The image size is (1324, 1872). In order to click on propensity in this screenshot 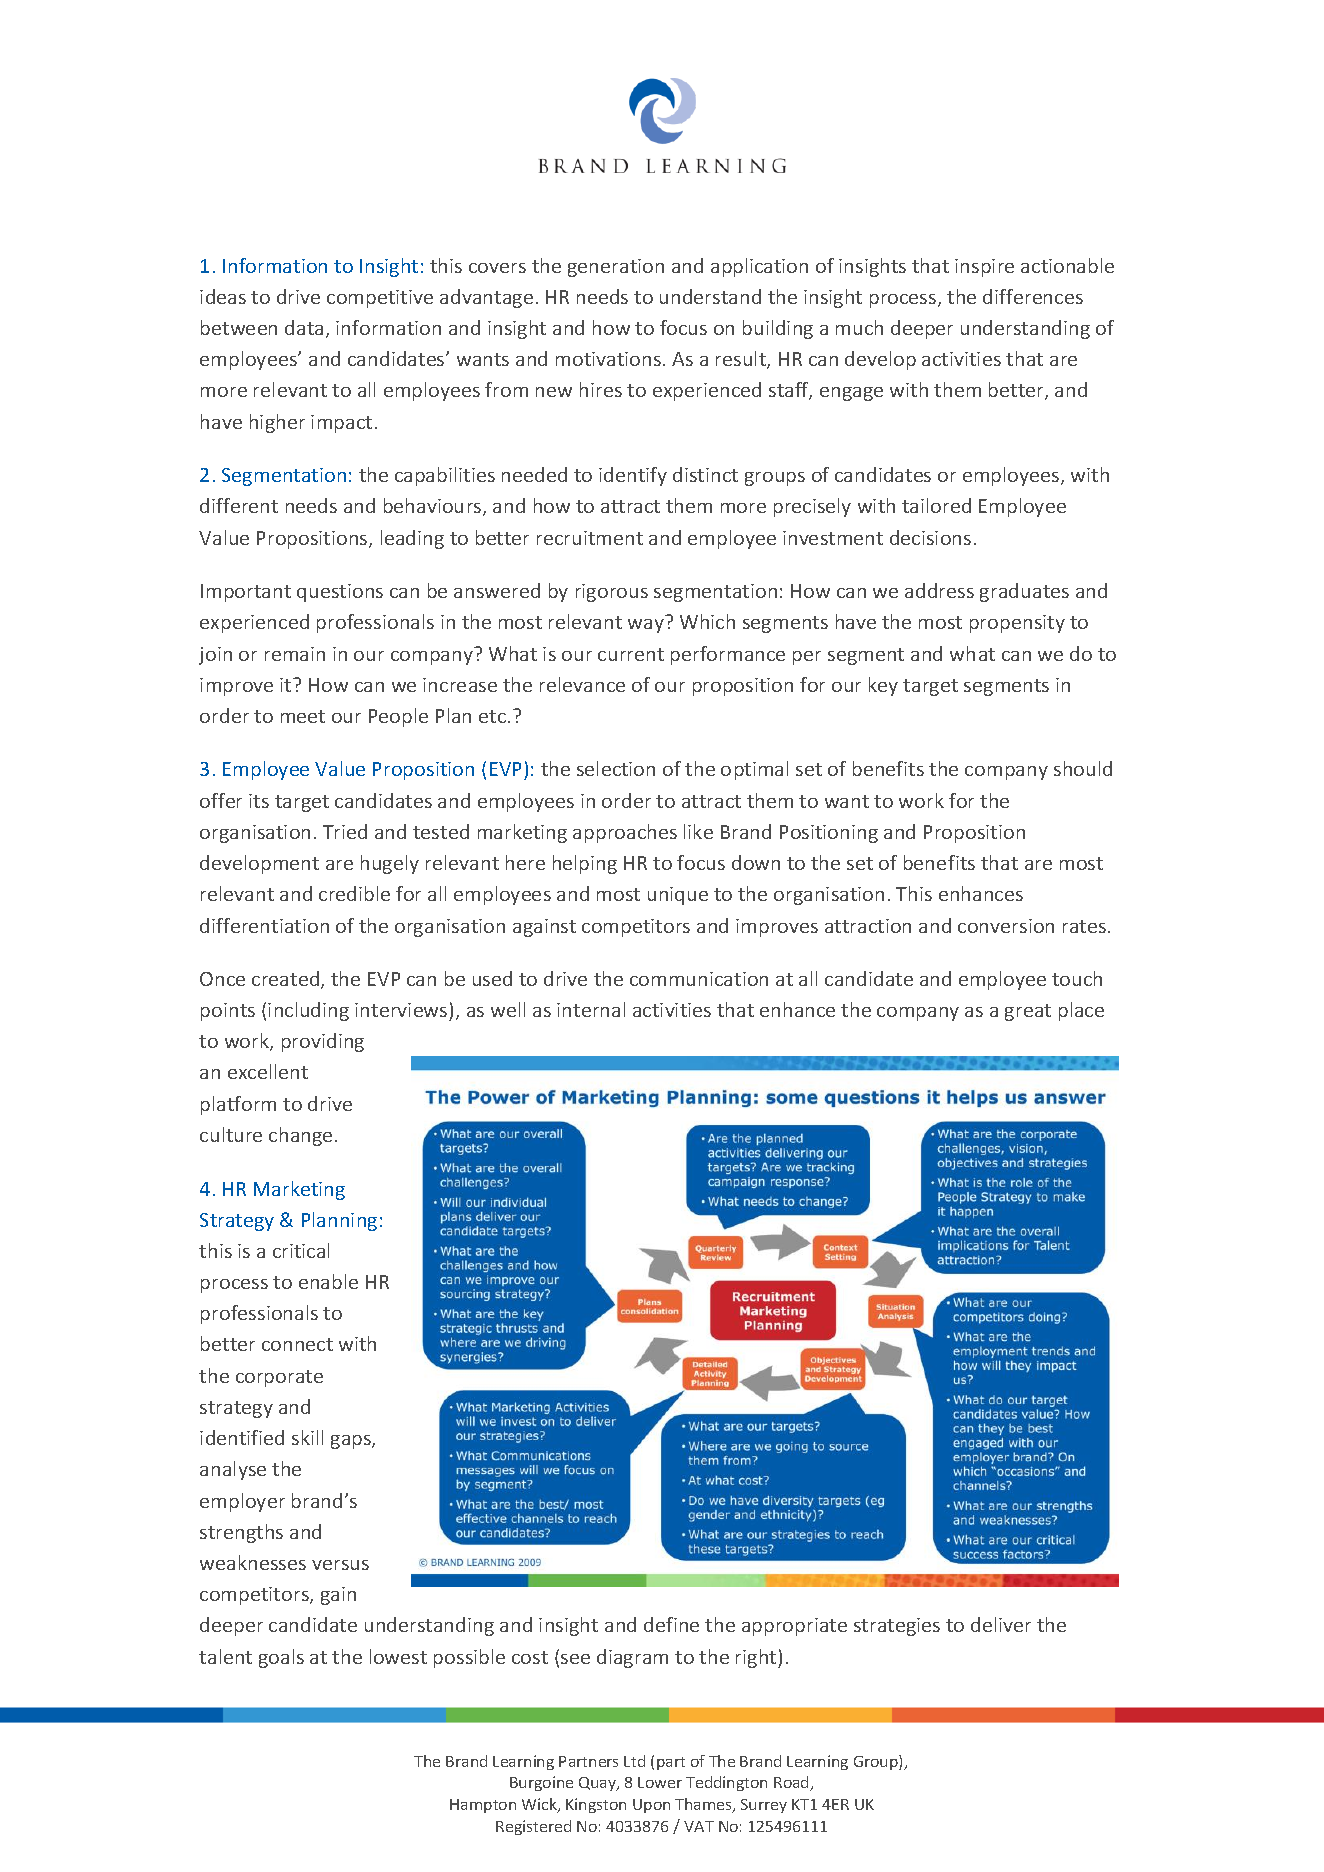, I will do `click(1017, 624)`.
